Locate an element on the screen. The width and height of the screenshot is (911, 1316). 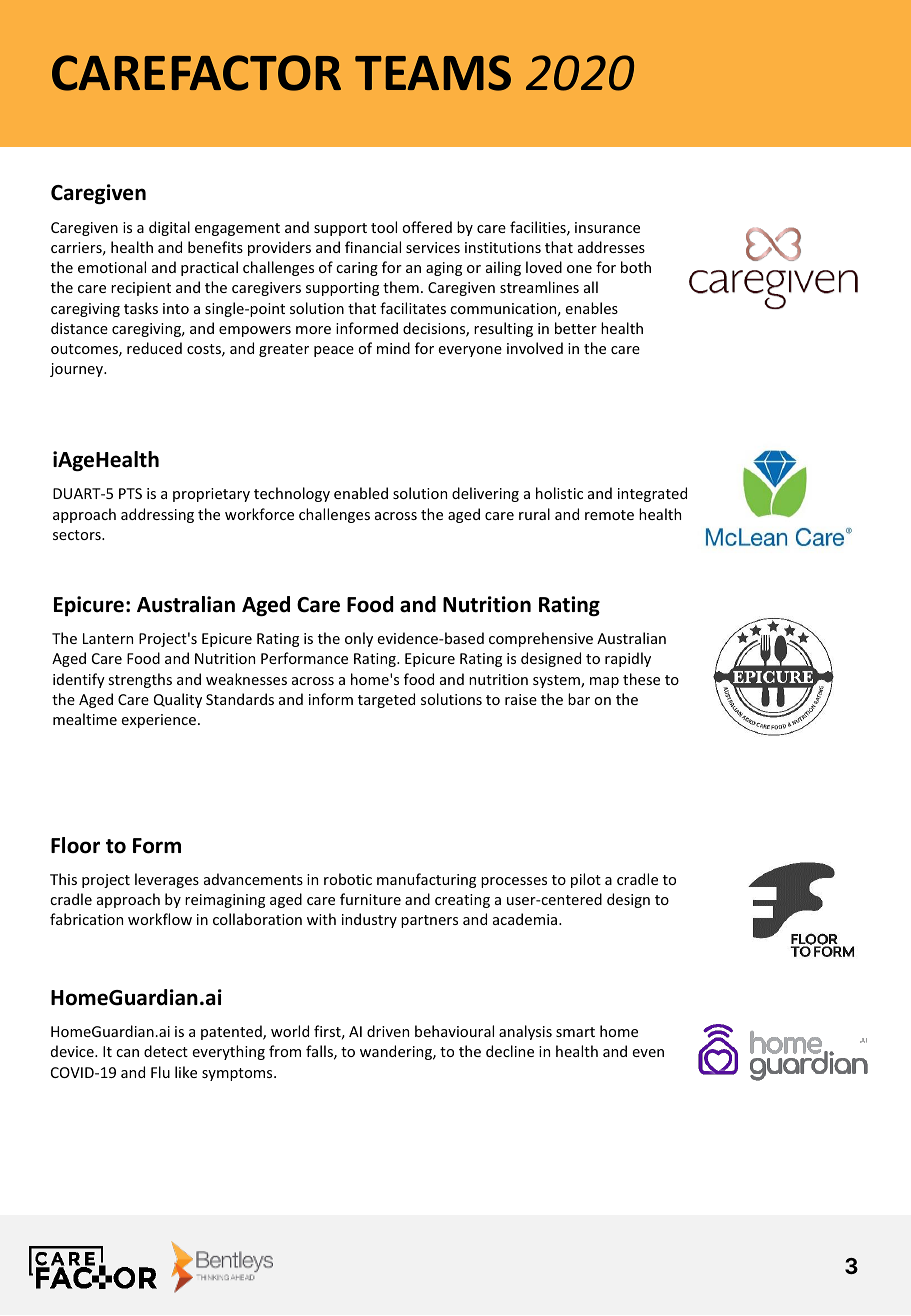
can is located at coordinates (127, 1053).
